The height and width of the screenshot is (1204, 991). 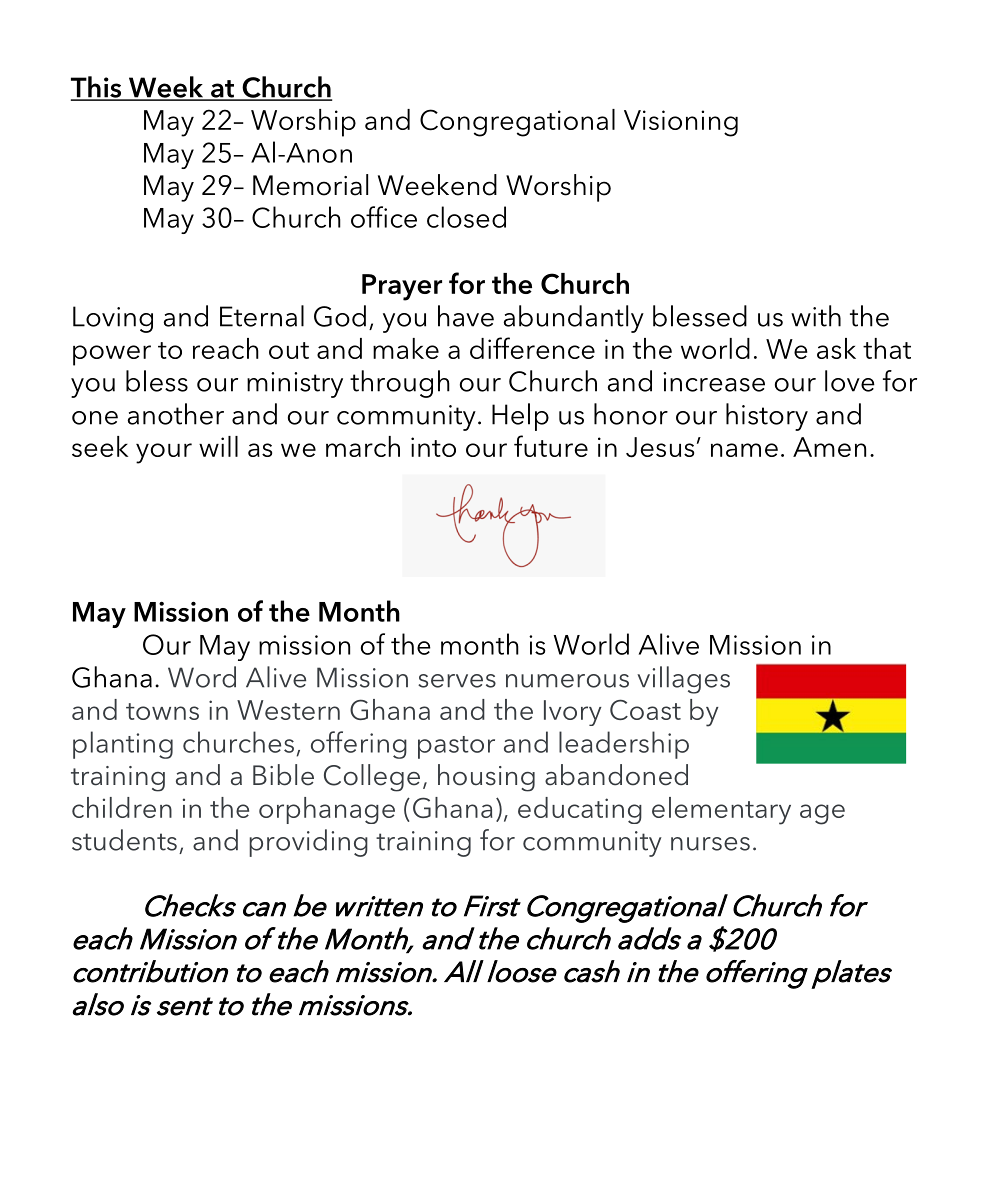 I want to click on closed, so click(x=466, y=217).
